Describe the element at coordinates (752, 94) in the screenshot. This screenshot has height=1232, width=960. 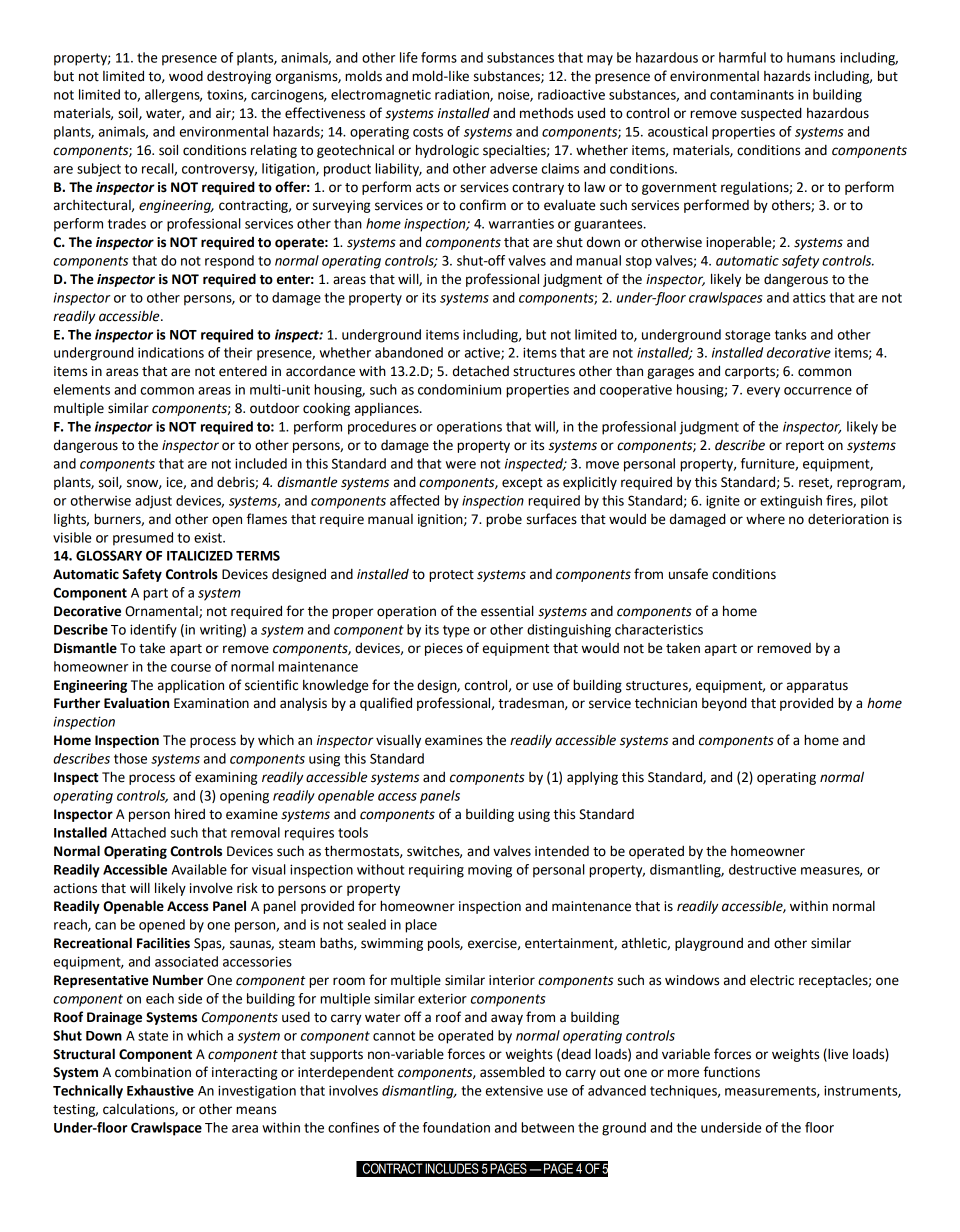
I see `contaminants` at that location.
